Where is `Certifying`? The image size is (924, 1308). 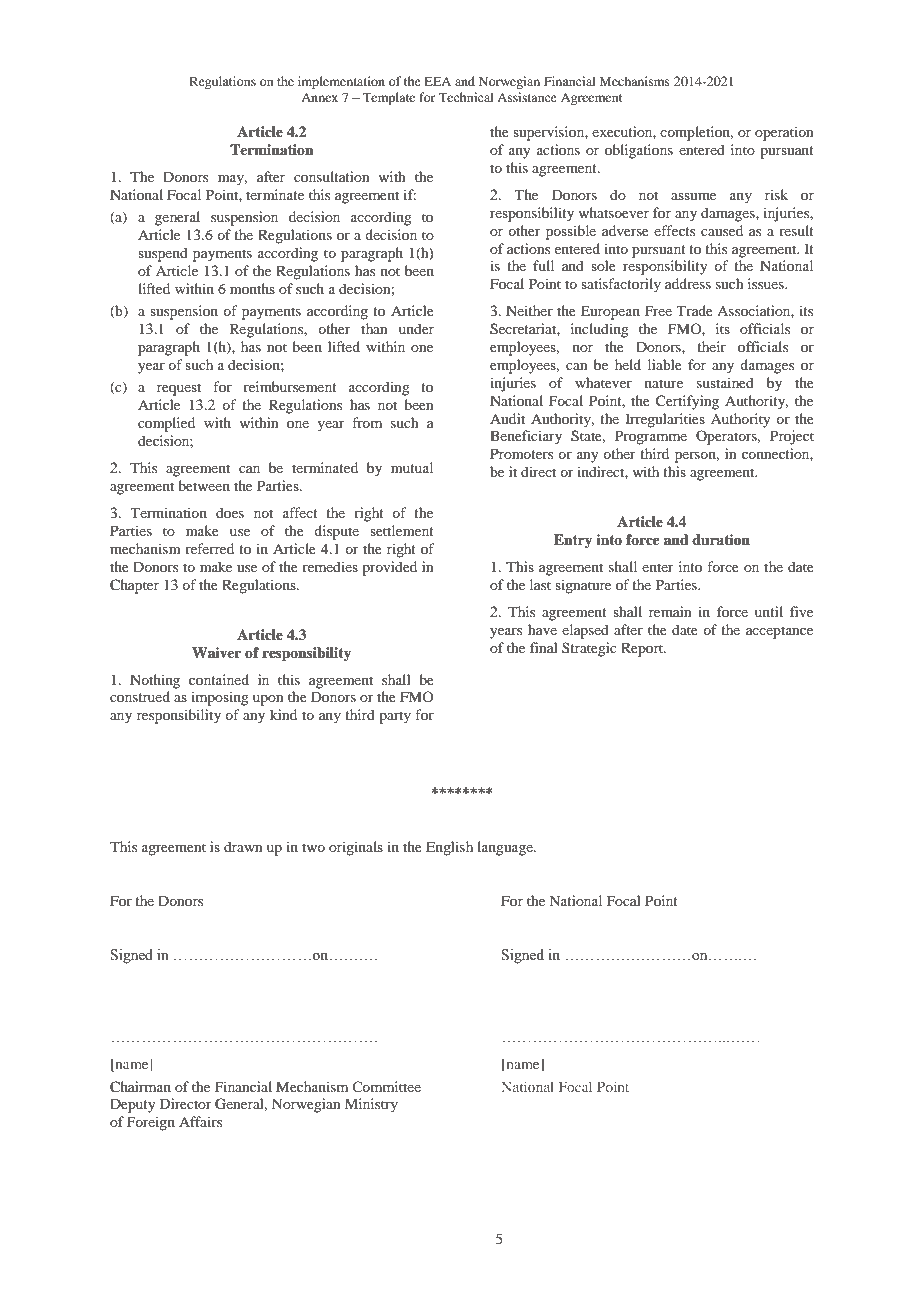 Certifying is located at coordinates (687, 402).
